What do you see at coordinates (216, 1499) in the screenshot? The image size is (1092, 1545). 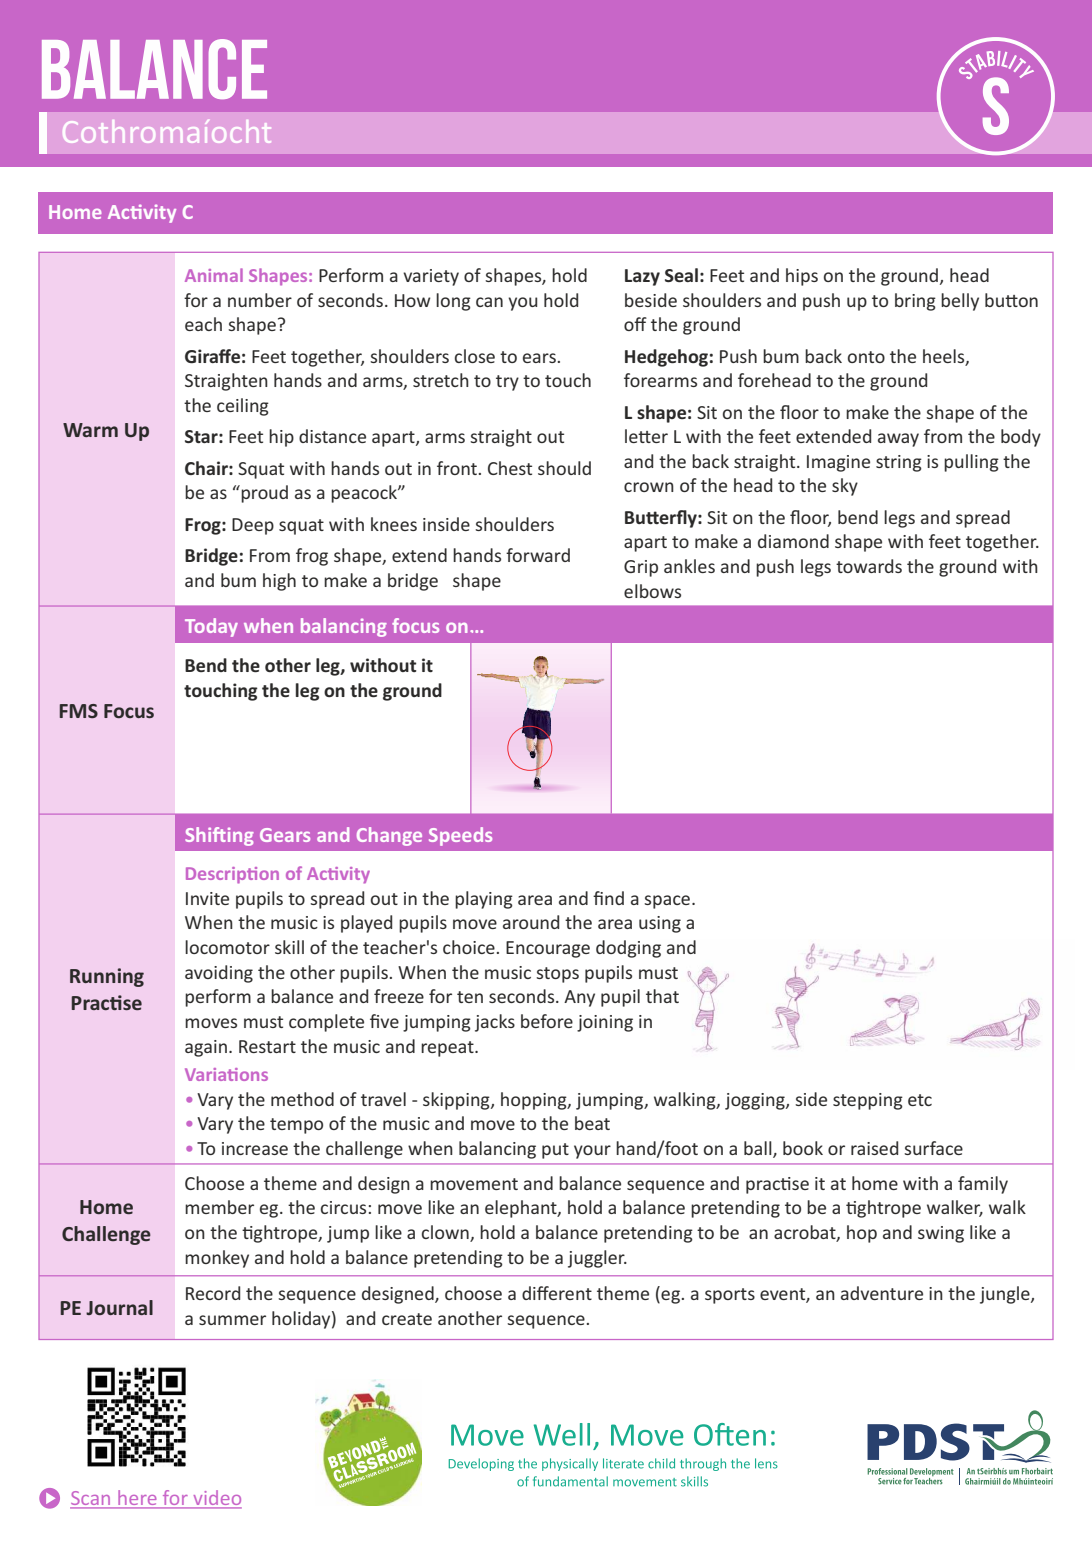 I see `video` at bounding box center [216, 1499].
